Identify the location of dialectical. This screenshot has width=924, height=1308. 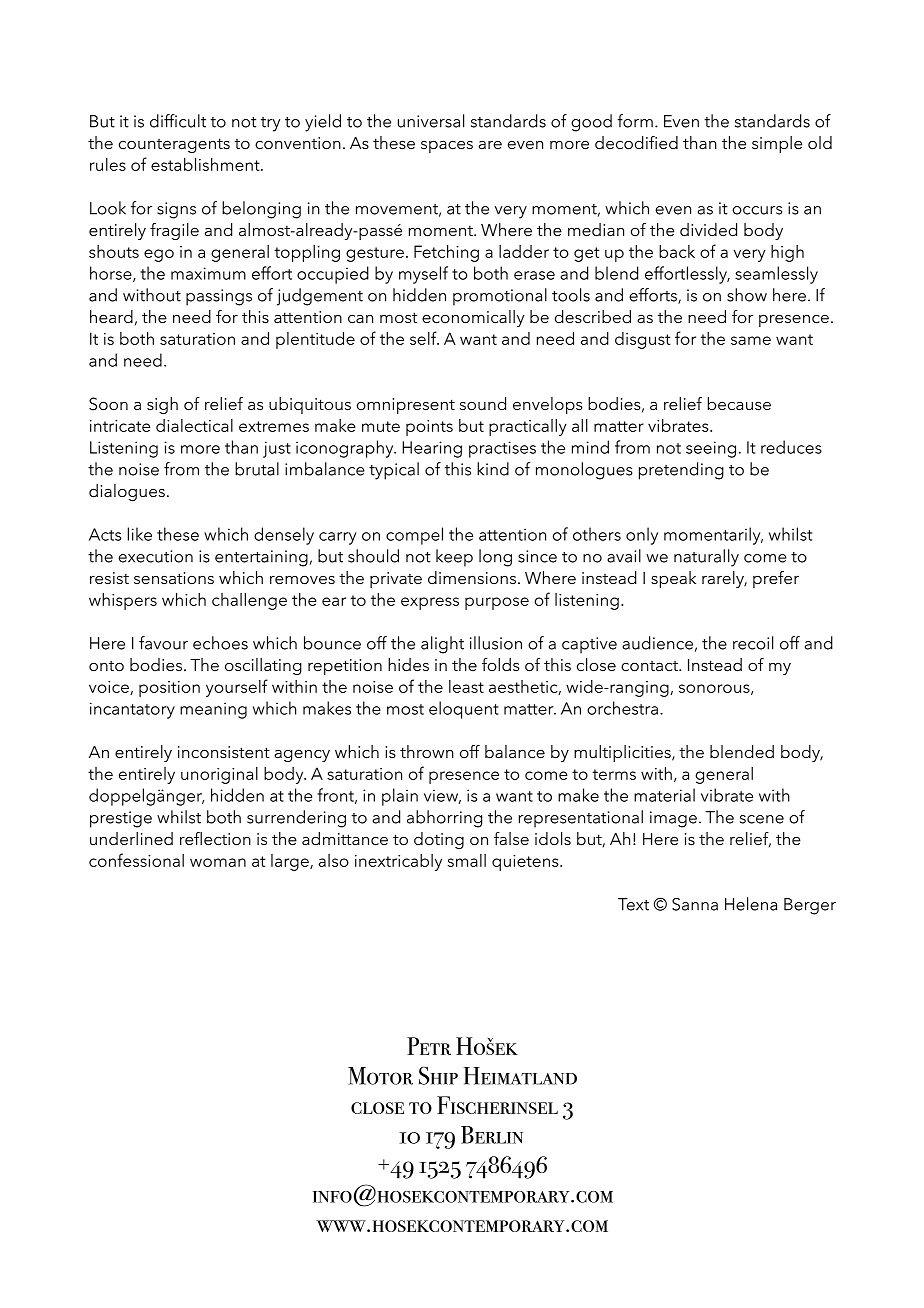
(194, 425).
